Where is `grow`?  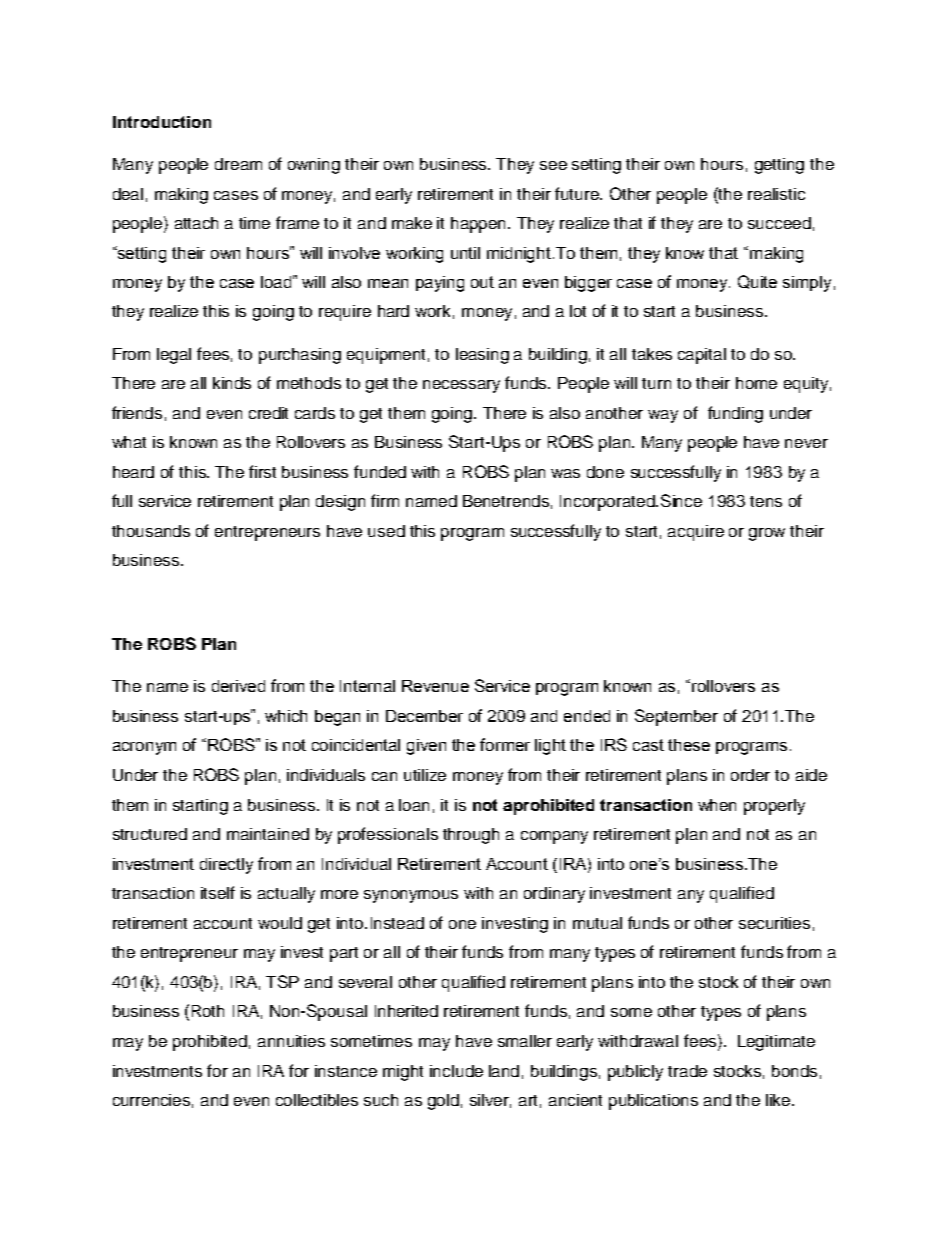 grow is located at coordinates (767, 534).
